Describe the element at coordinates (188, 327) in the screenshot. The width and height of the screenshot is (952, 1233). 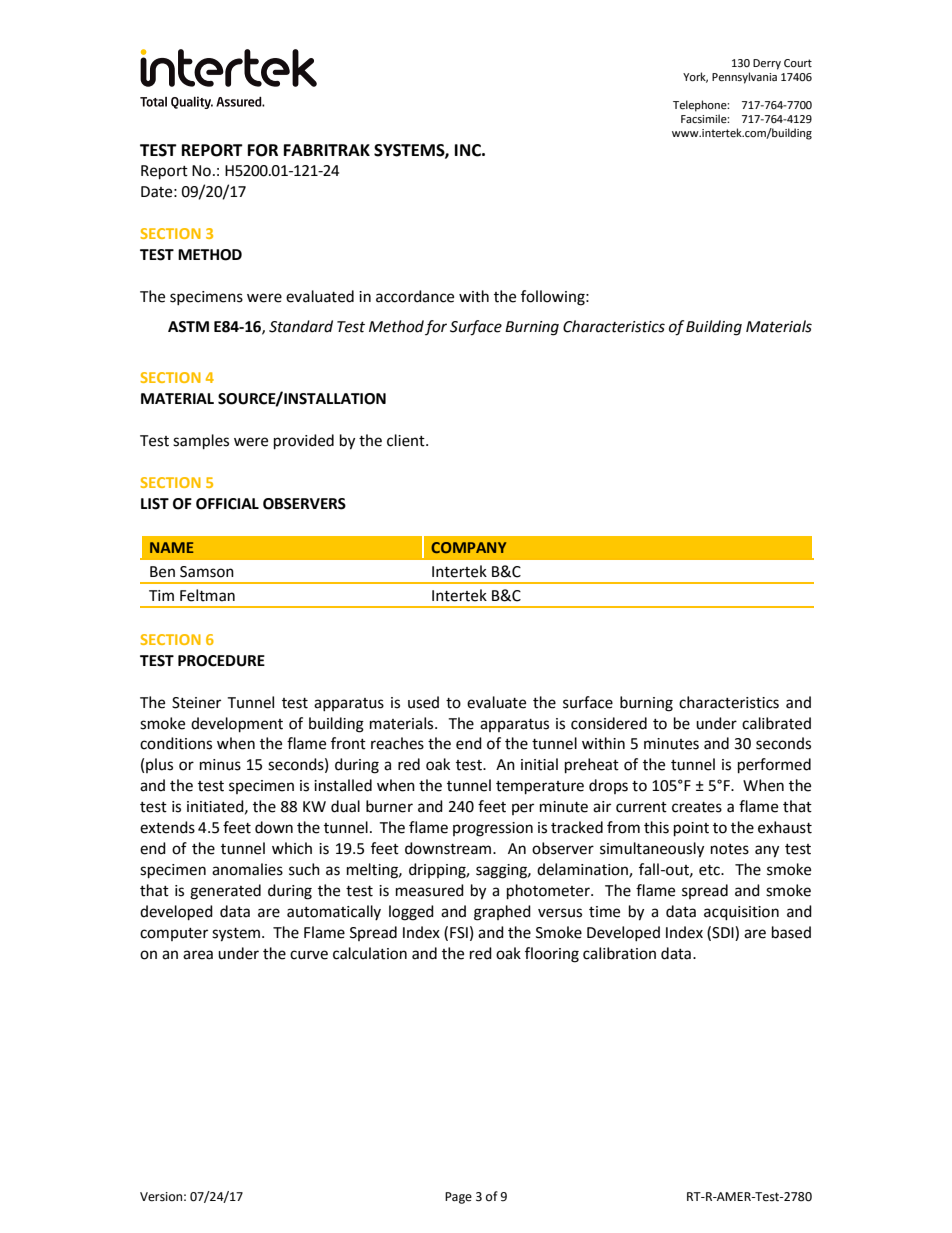
I see `ASTM` at that location.
